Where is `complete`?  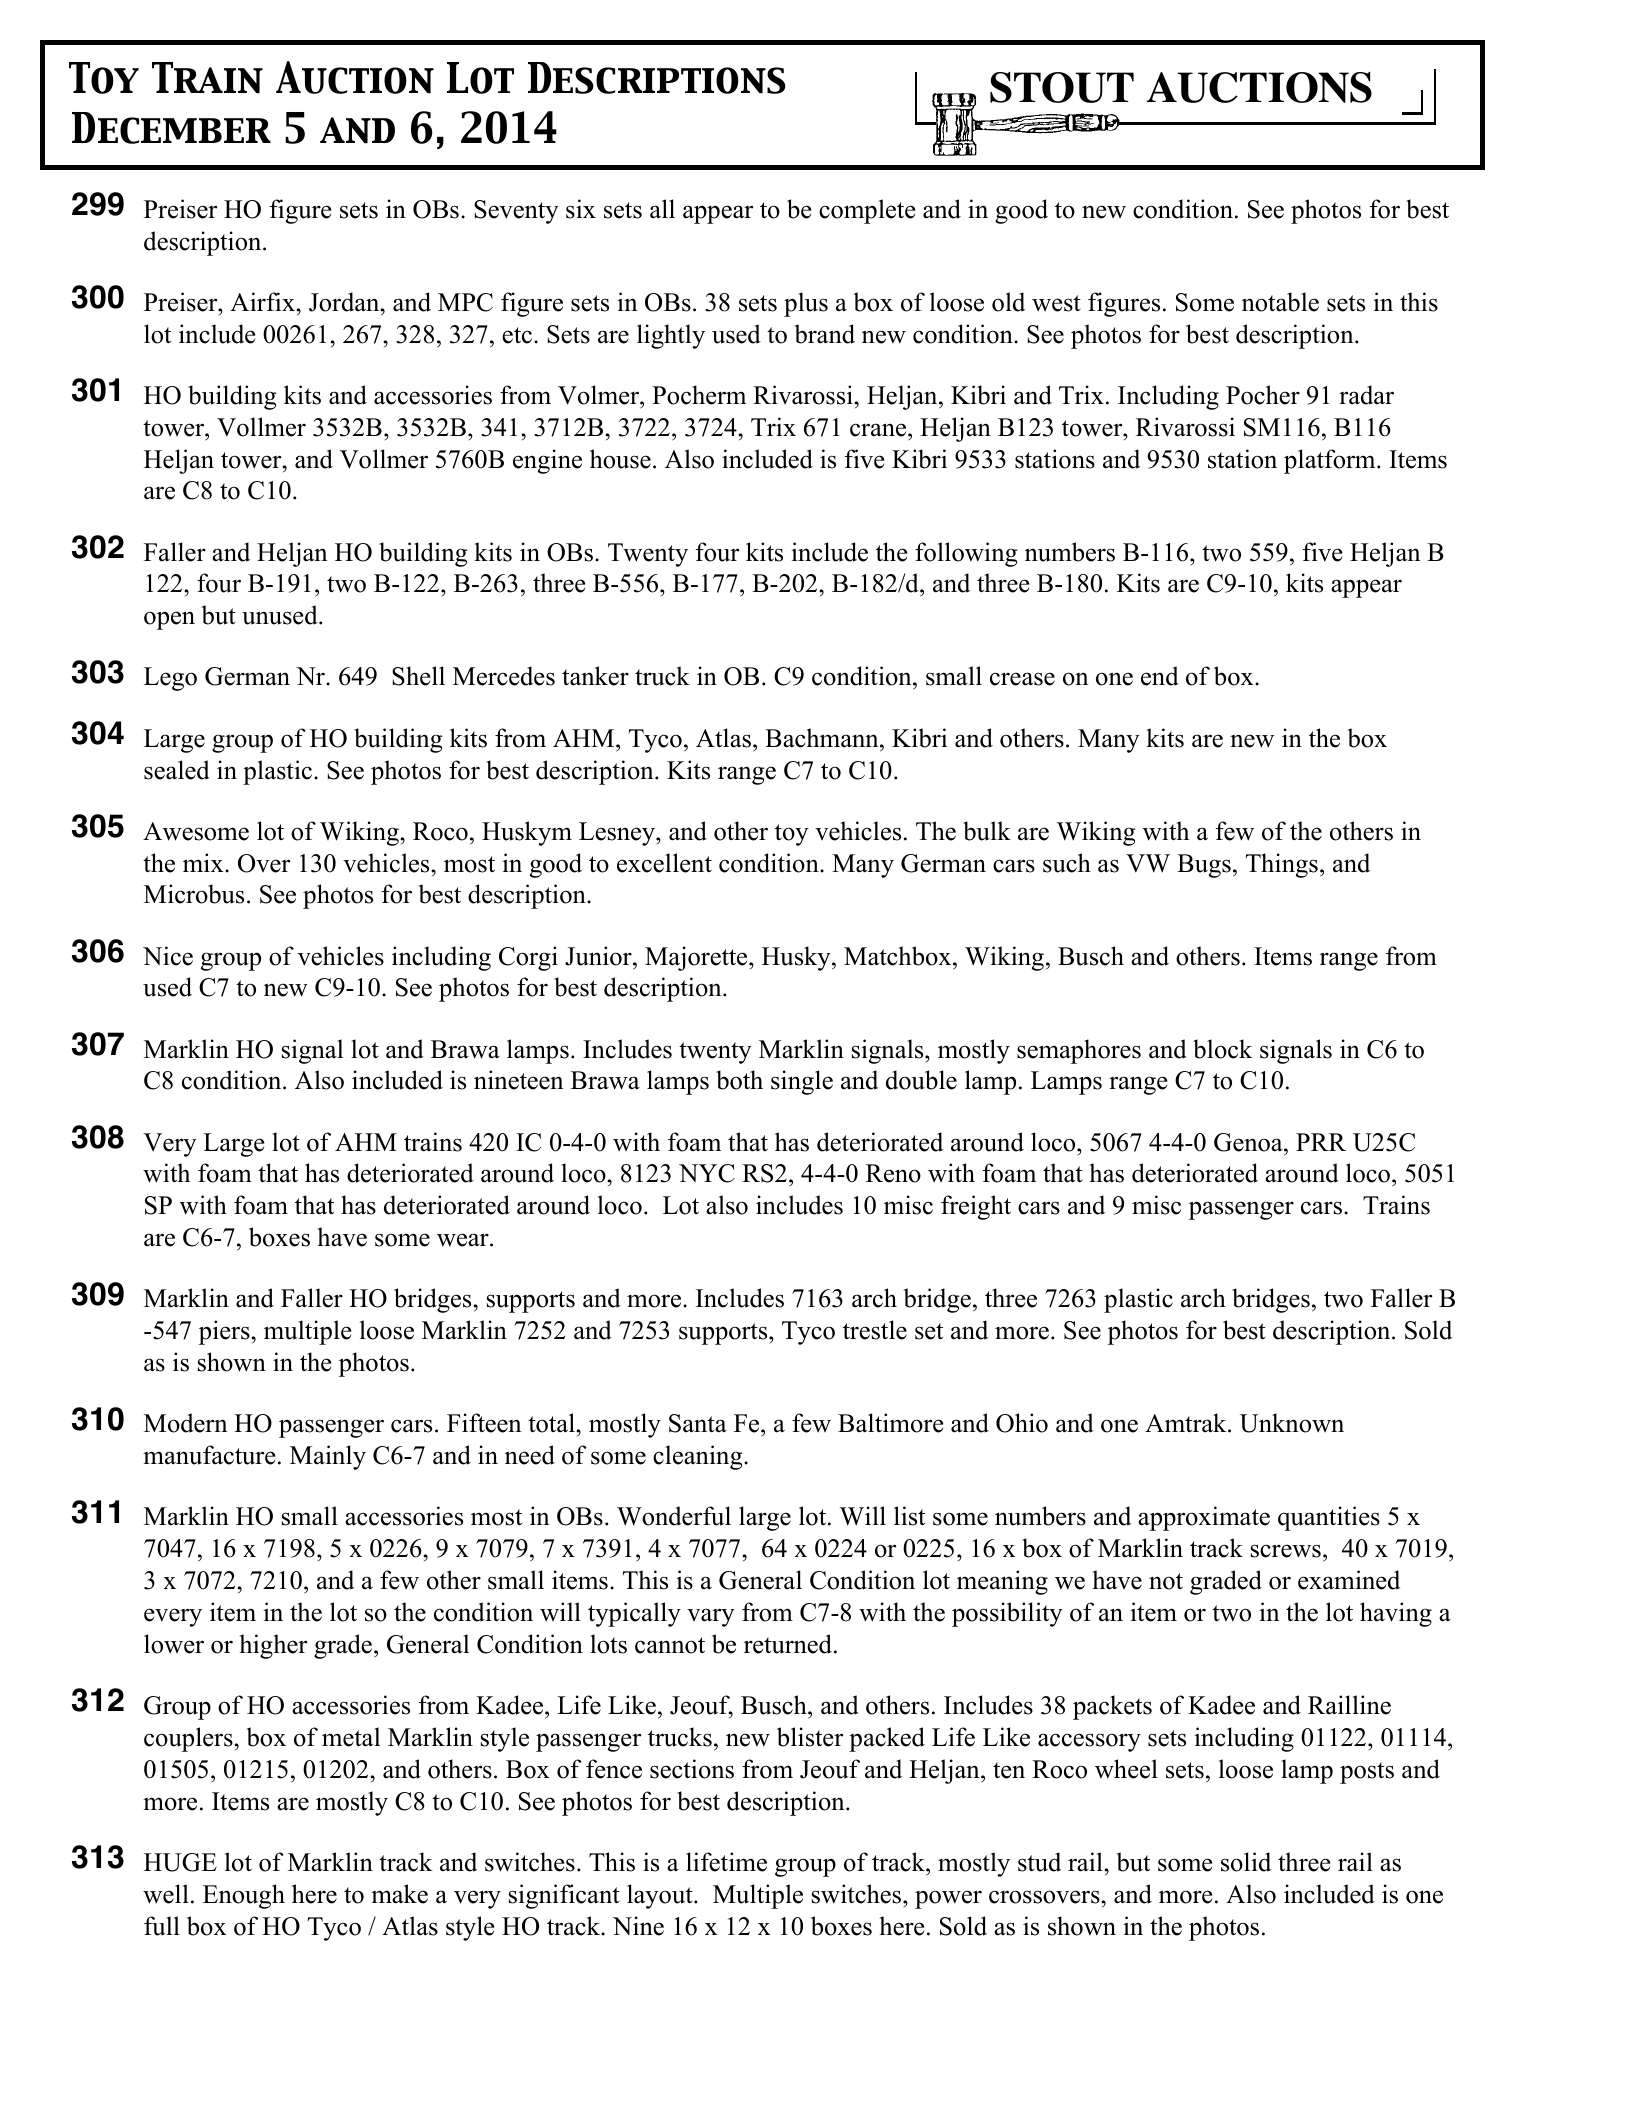 complete is located at coordinates (867, 211).
